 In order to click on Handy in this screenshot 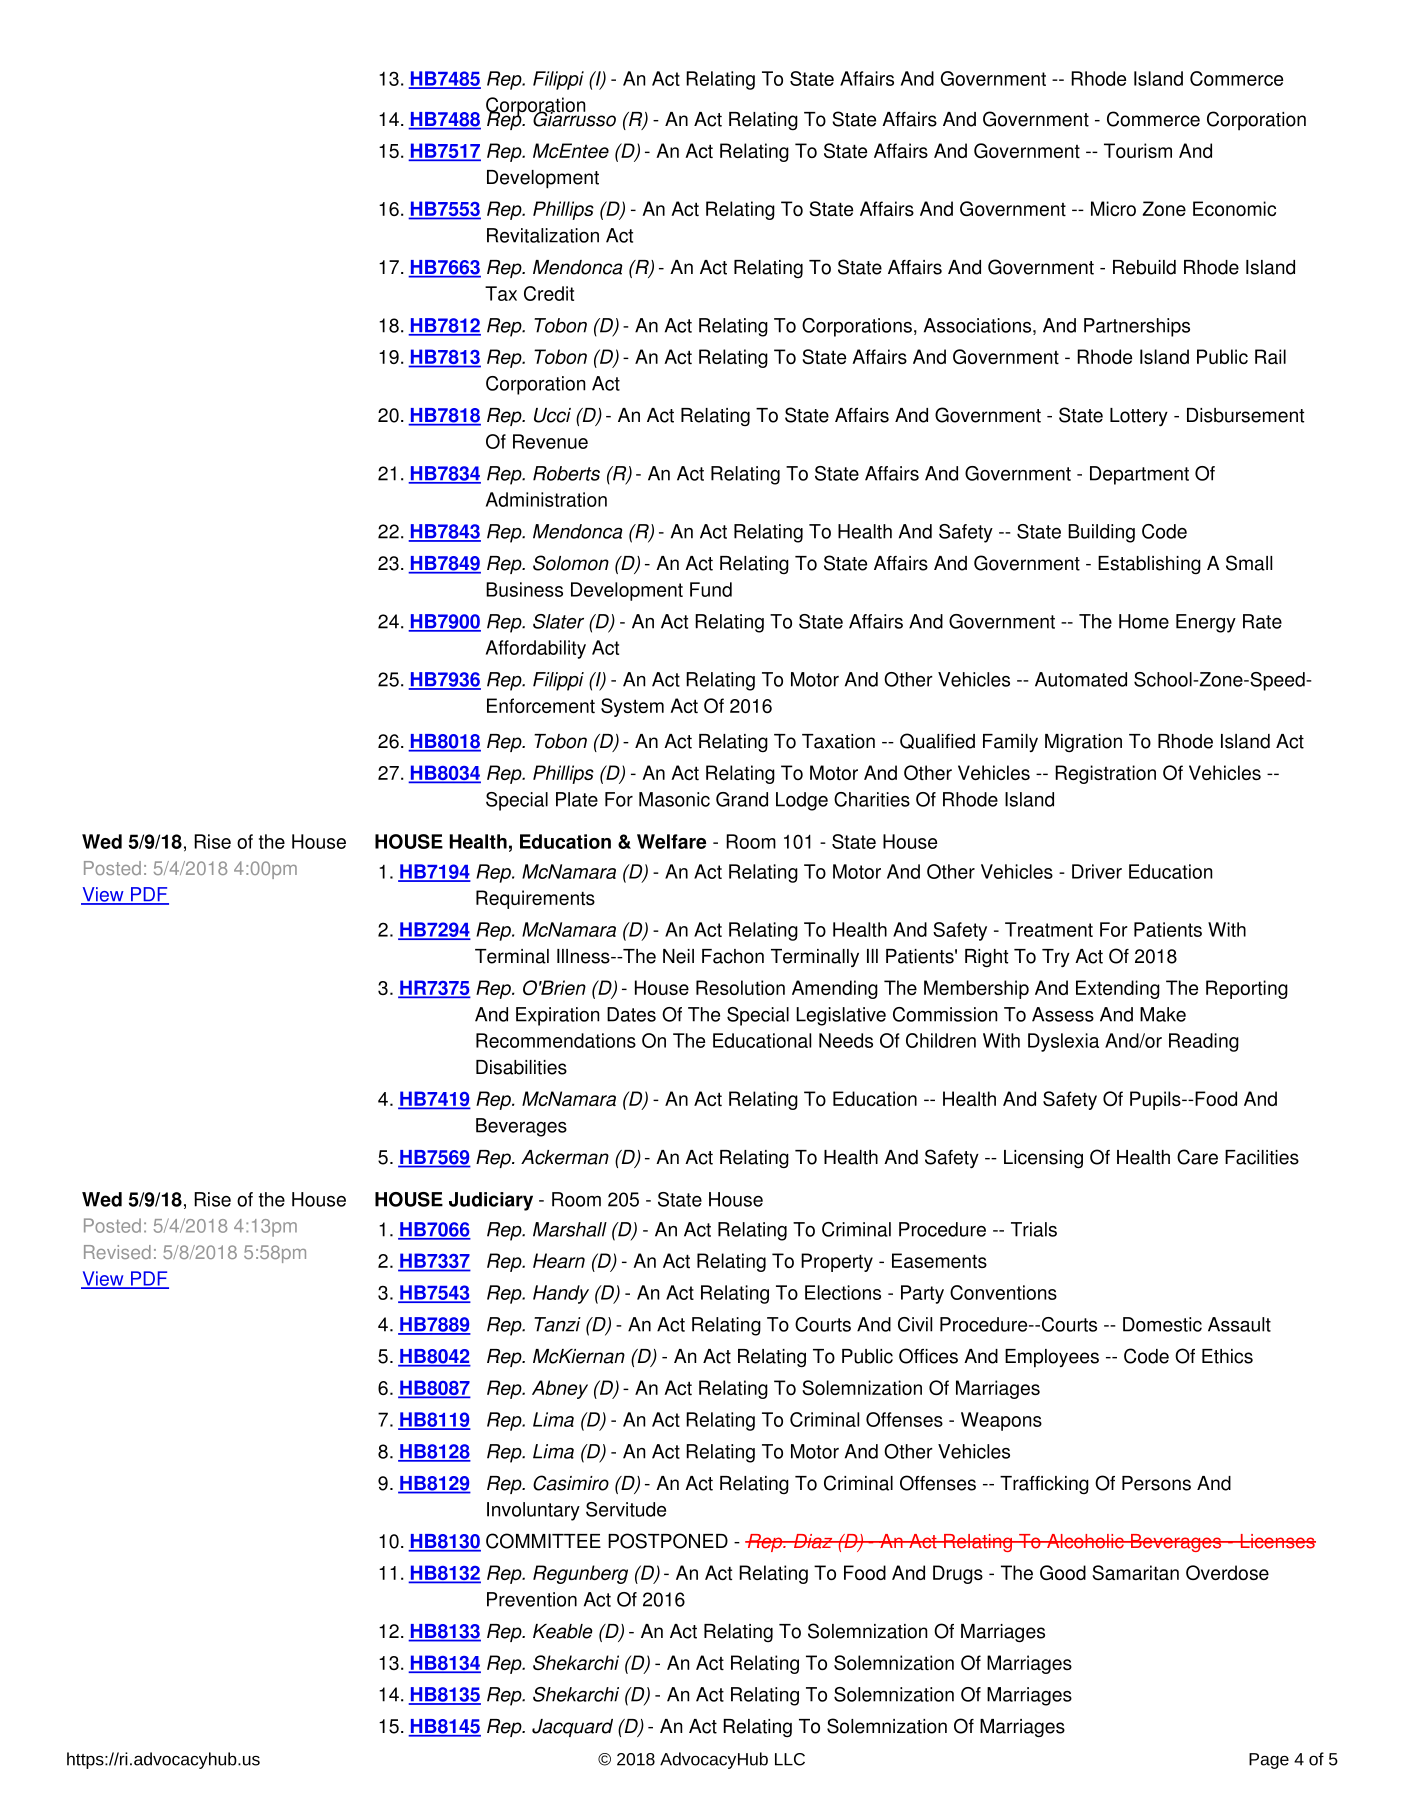, I will do `click(561, 1294)`.
